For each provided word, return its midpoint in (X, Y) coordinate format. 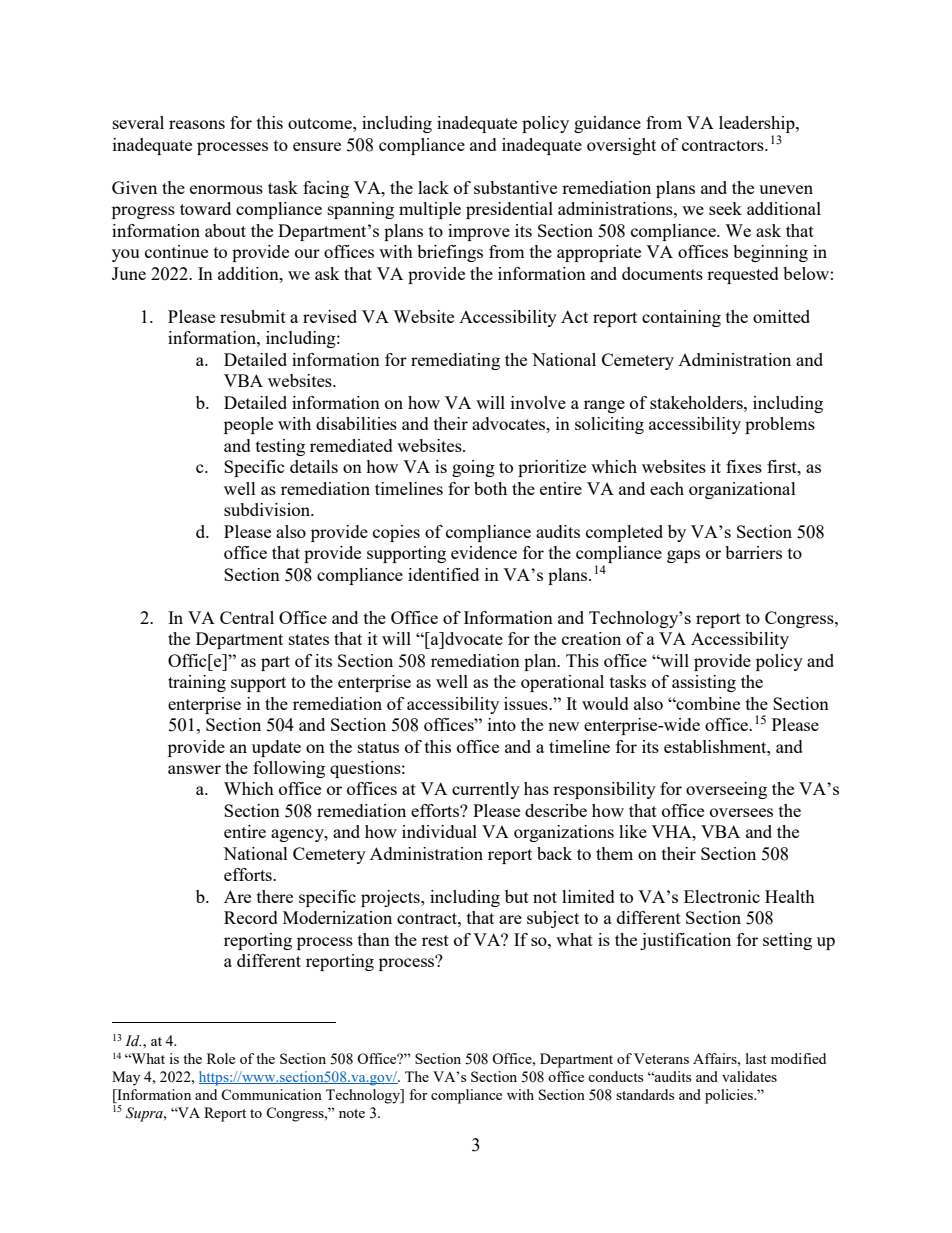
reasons (197, 124)
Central (247, 617)
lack (433, 187)
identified (443, 574)
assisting (704, 683)
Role (221, 1058)
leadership (758, 126)
